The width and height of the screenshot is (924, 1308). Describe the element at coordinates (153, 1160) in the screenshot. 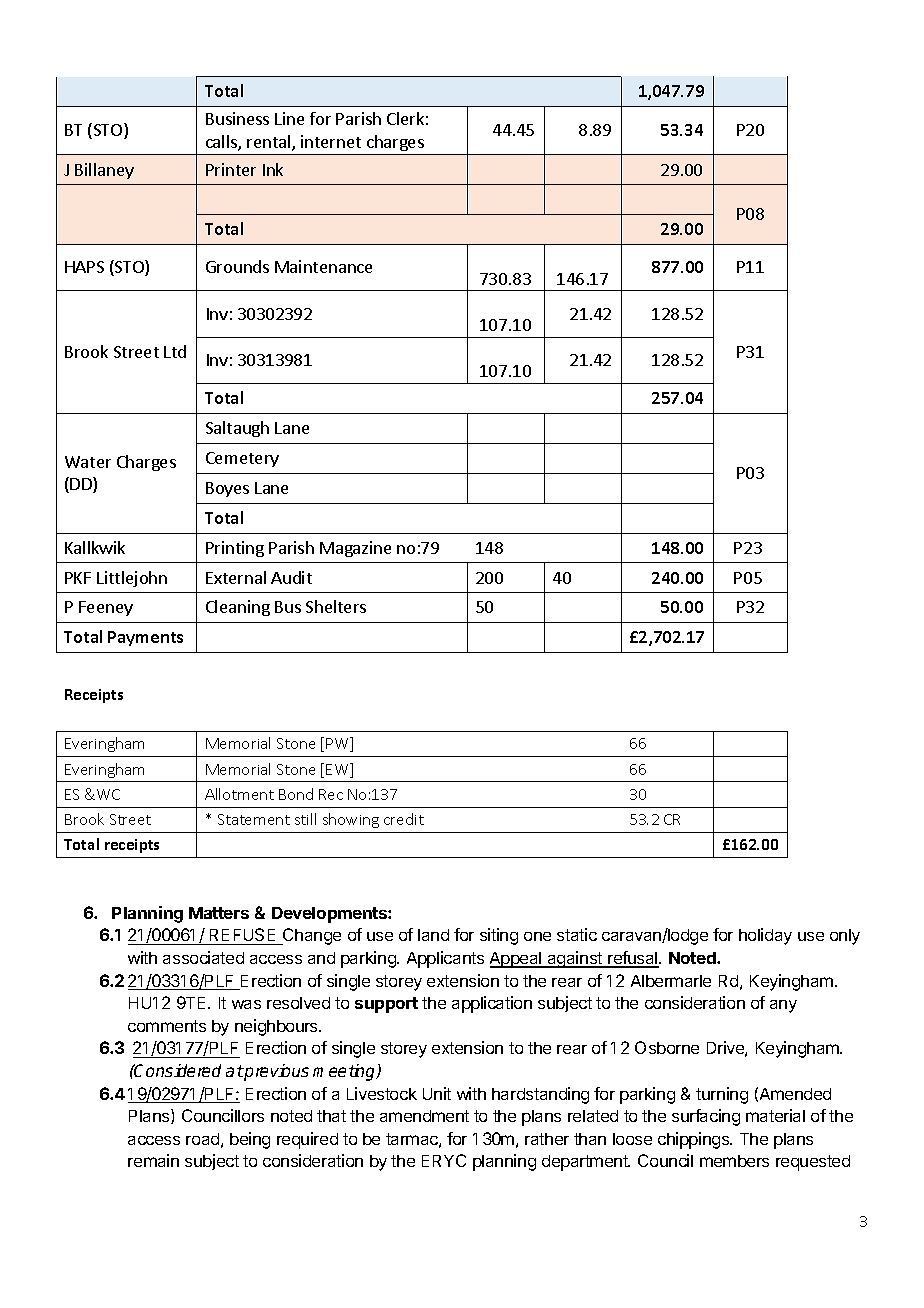

I see `remain` at that location.
